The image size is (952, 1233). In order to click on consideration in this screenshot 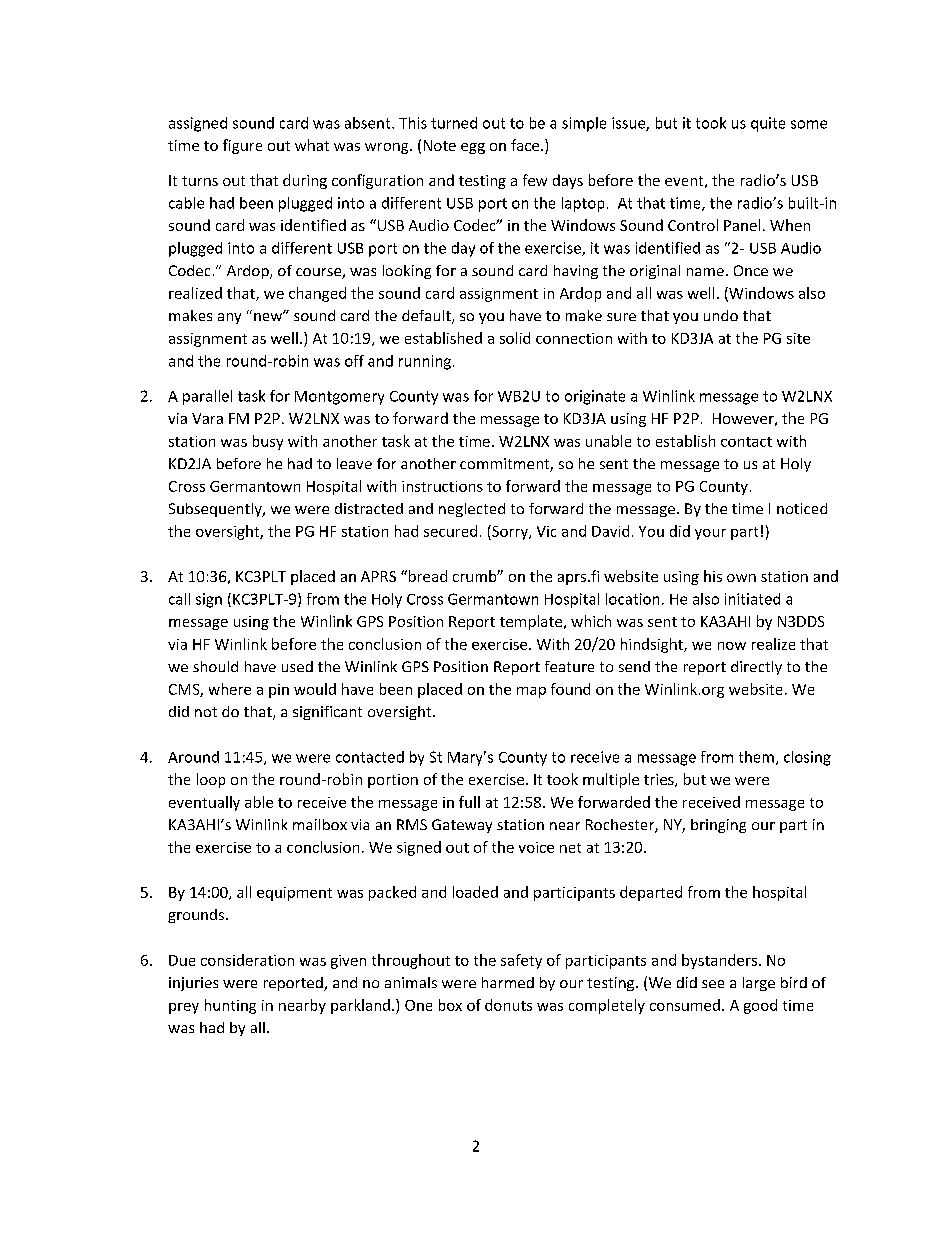, I will do `click(247, 960)`.
